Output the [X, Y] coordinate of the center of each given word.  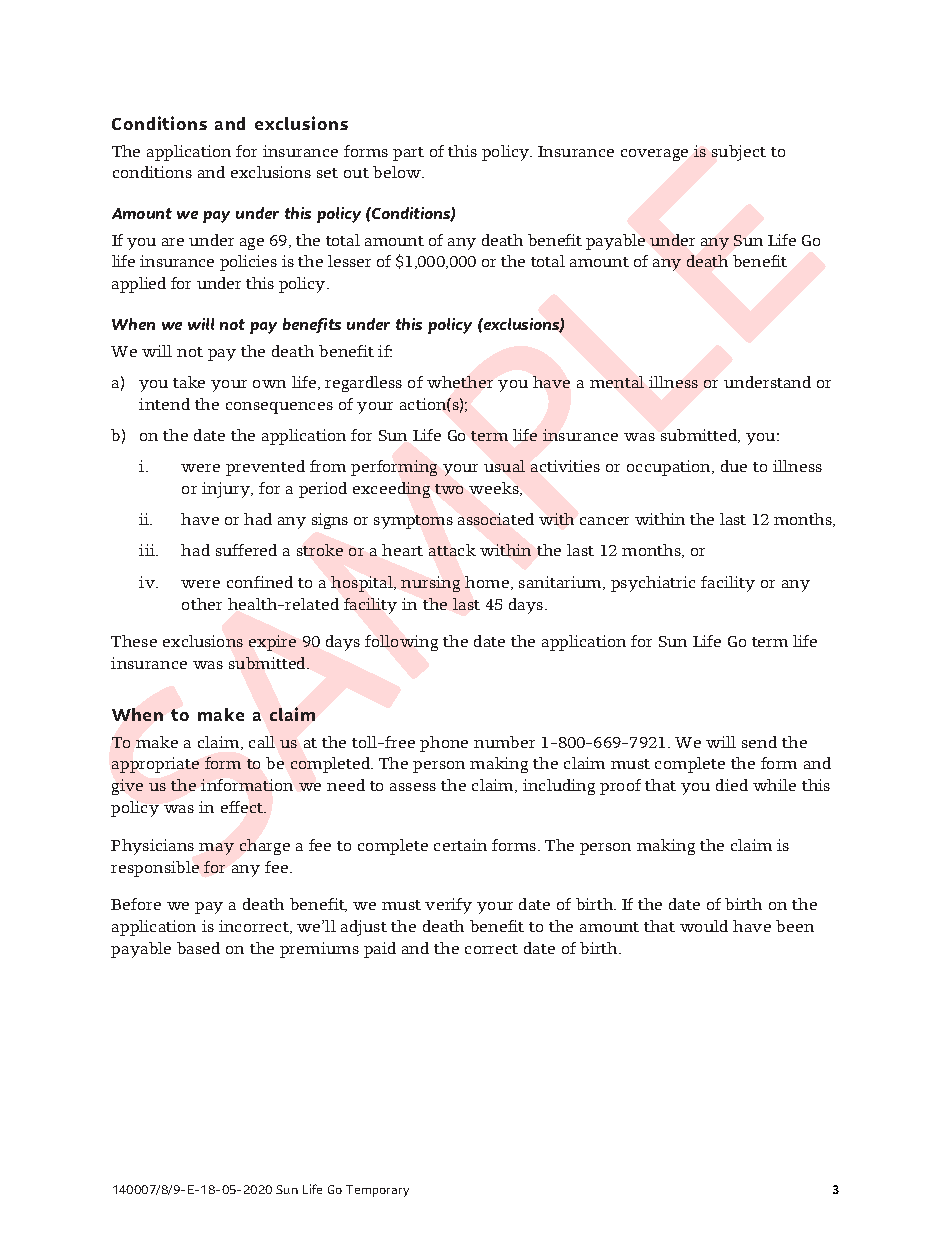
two [449, 489]
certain [460, 845]
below [398, 172]
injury [227, 490]
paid [380, 950]
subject [739, 153]
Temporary [377, 1191]
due [734, 466]
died [732, 785]
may [216, 849]
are [173, 242]
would [704, 926]
